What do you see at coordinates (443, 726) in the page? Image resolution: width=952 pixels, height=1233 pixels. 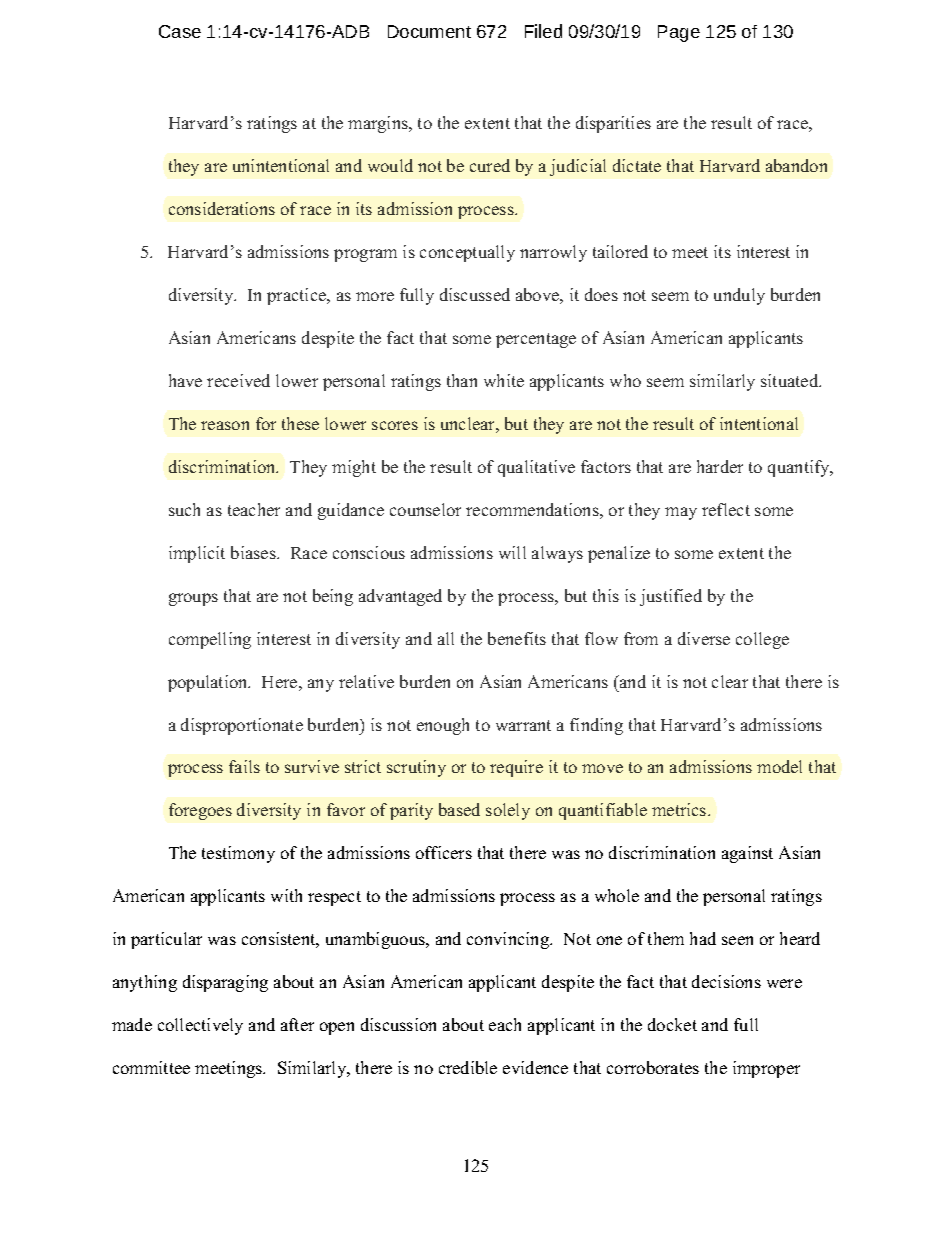 I see `enough` at bounding box center [443, 726].
